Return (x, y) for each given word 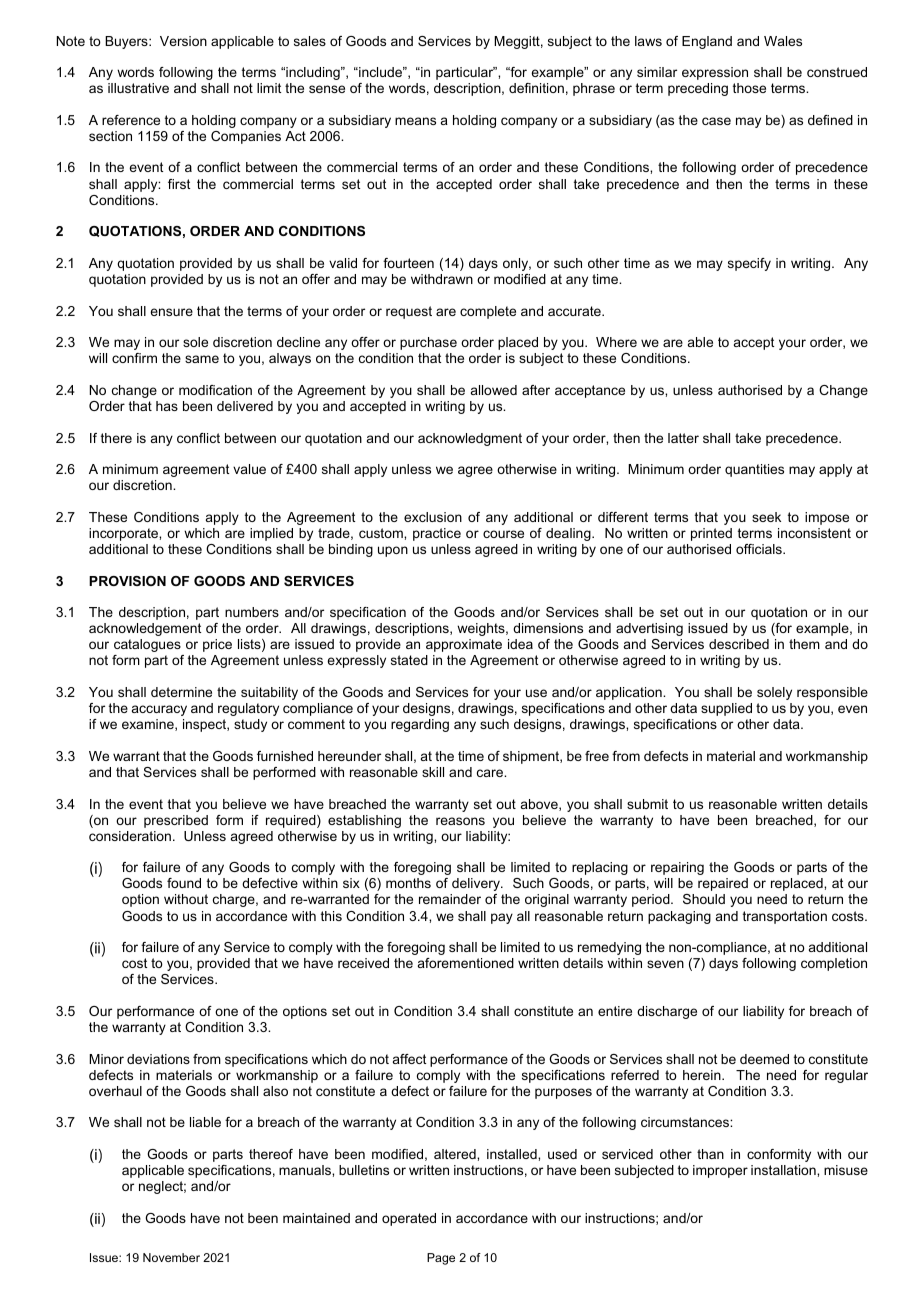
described (739, 644)
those (749, 88)
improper (720, 1171)
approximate (464, 645)
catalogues (147, 645)
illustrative (138, 88)
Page (441, 1259)
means (415, 121)
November (171, 1257)
